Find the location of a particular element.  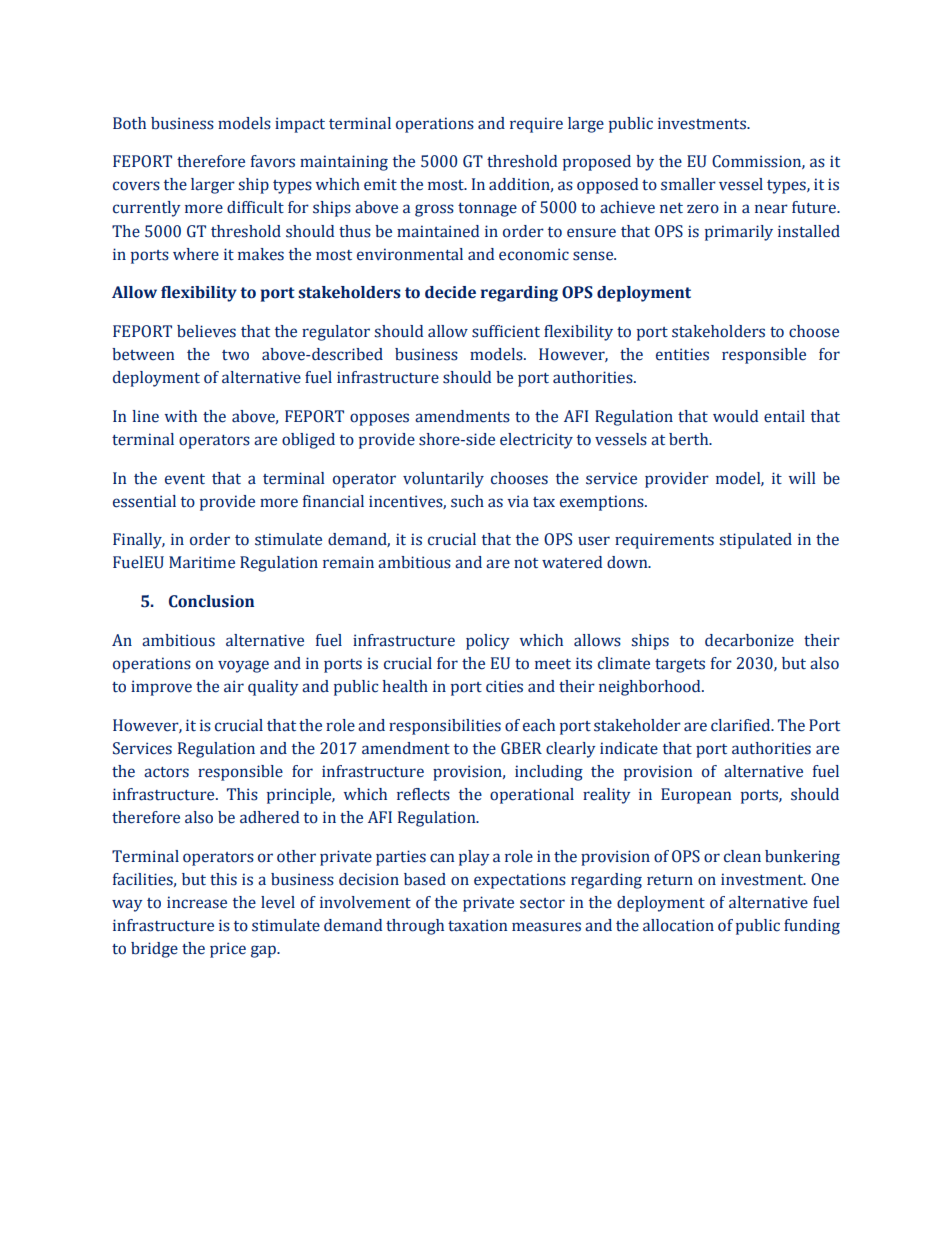

decarbonize is located at coordinates (749, 640).
